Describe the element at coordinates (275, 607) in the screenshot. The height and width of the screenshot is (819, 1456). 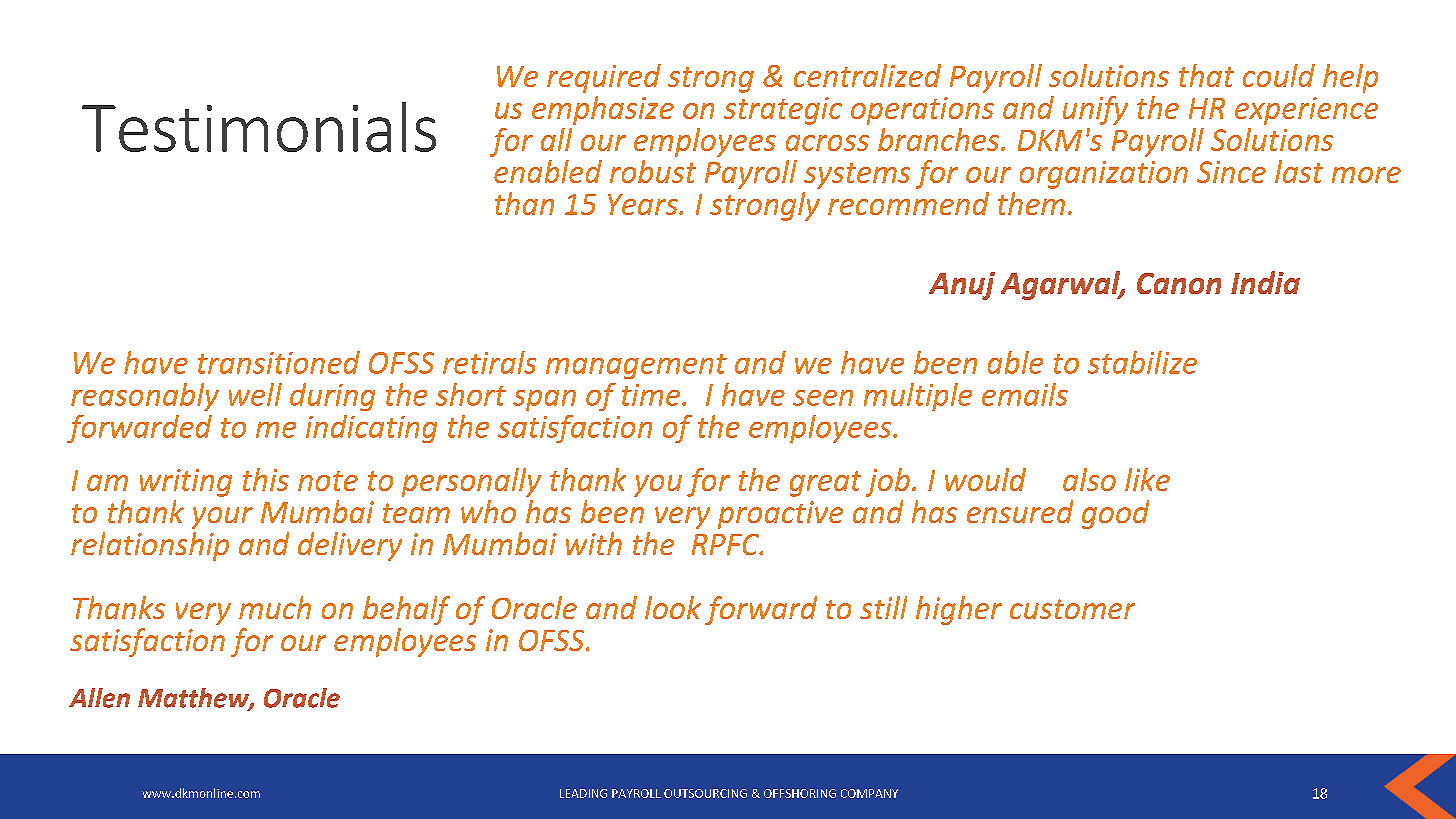
I see `much` at that location.
